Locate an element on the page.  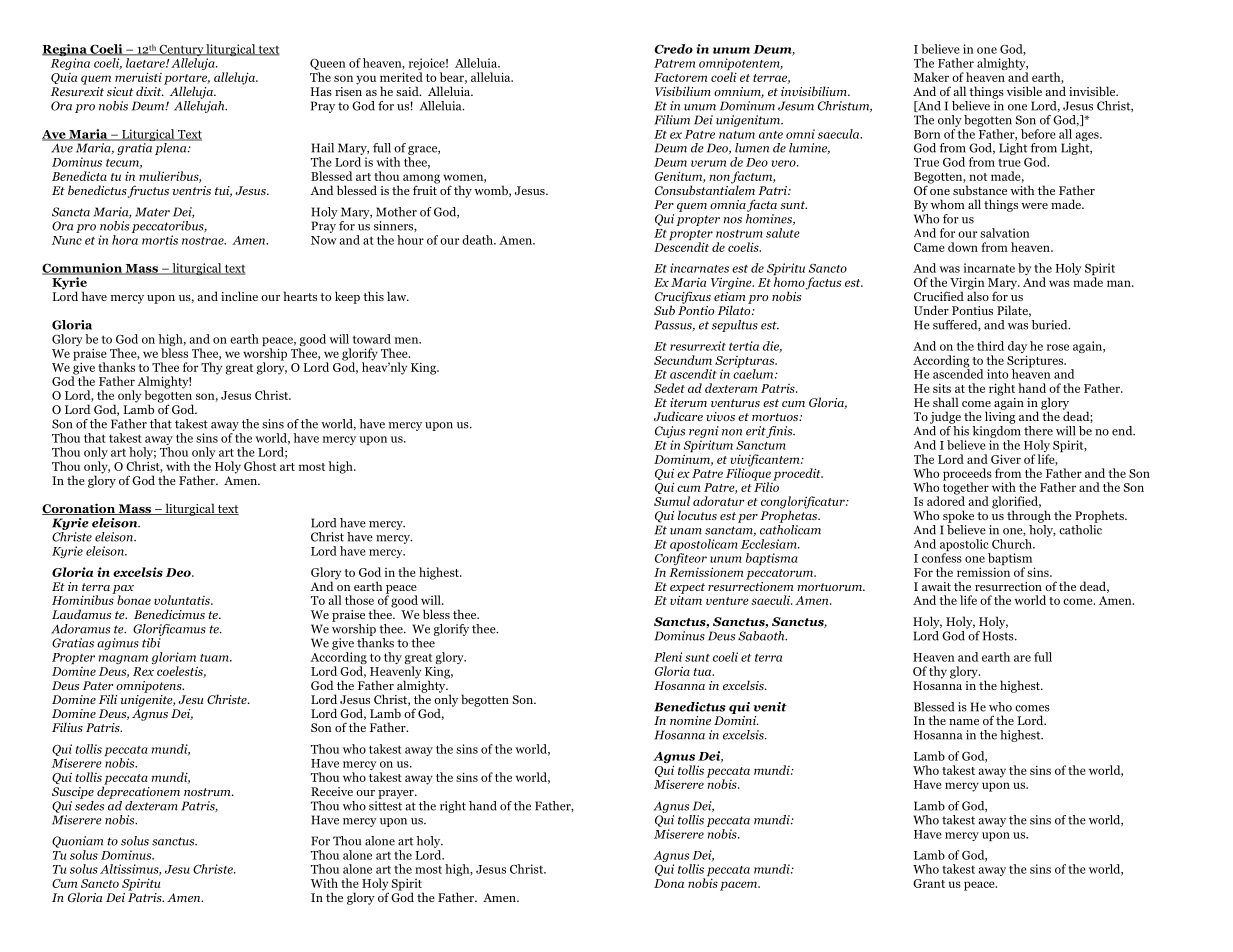
locutus is located at coordinates (697, 515).
